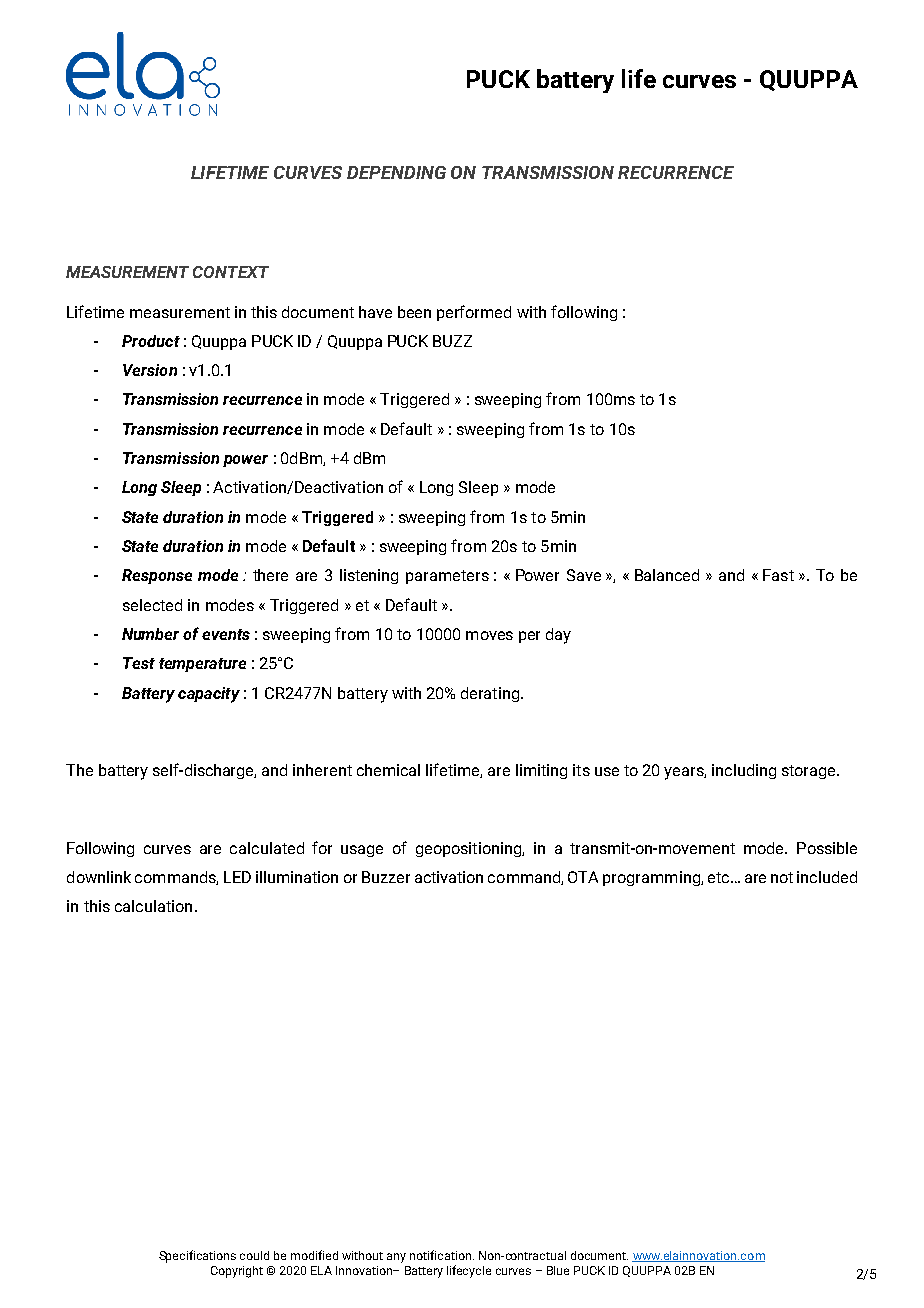 The height and width of the screenshot is (1308, 924). I want to click on Blue, so click(558, 1270).
